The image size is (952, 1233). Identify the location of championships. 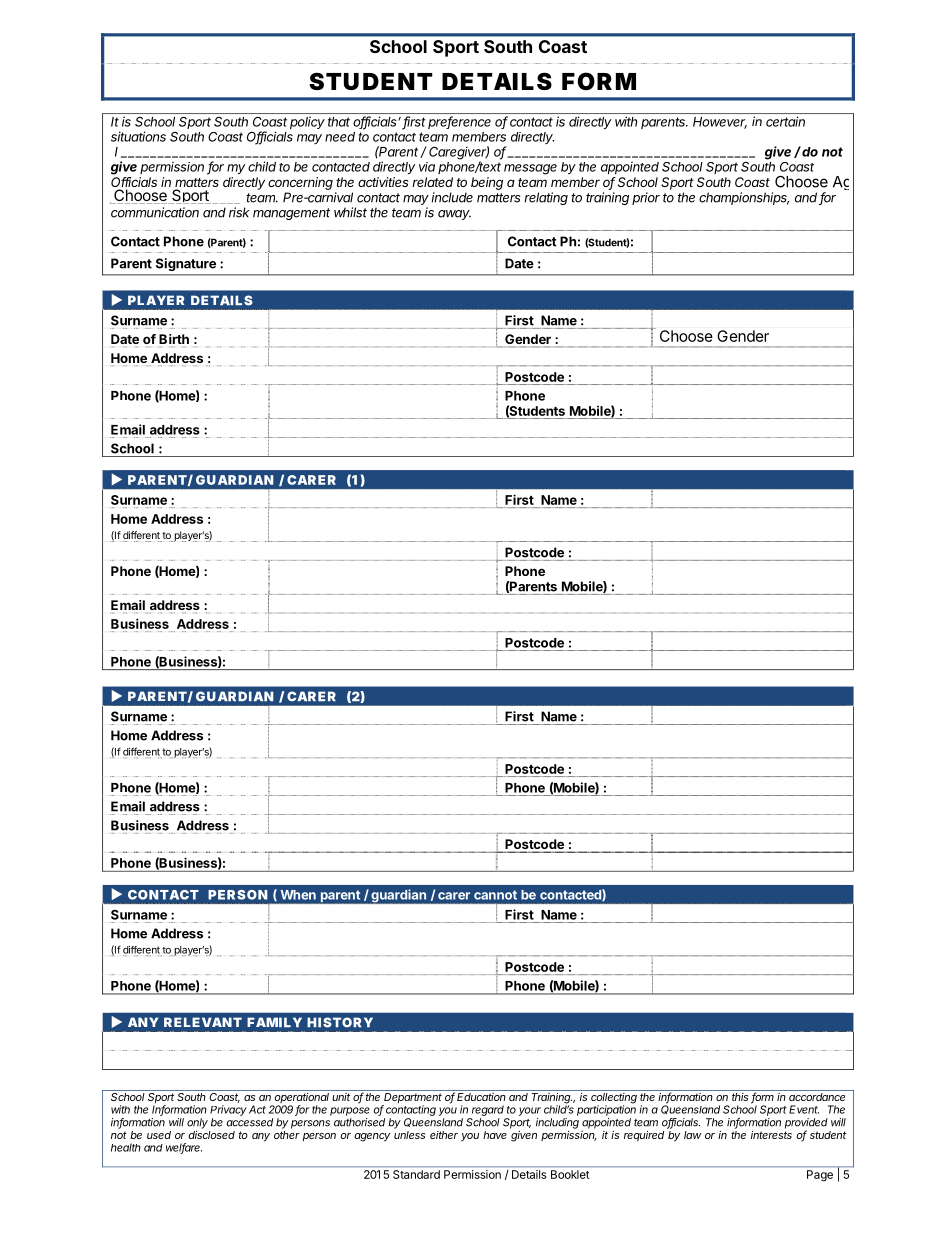
(744, 198).
